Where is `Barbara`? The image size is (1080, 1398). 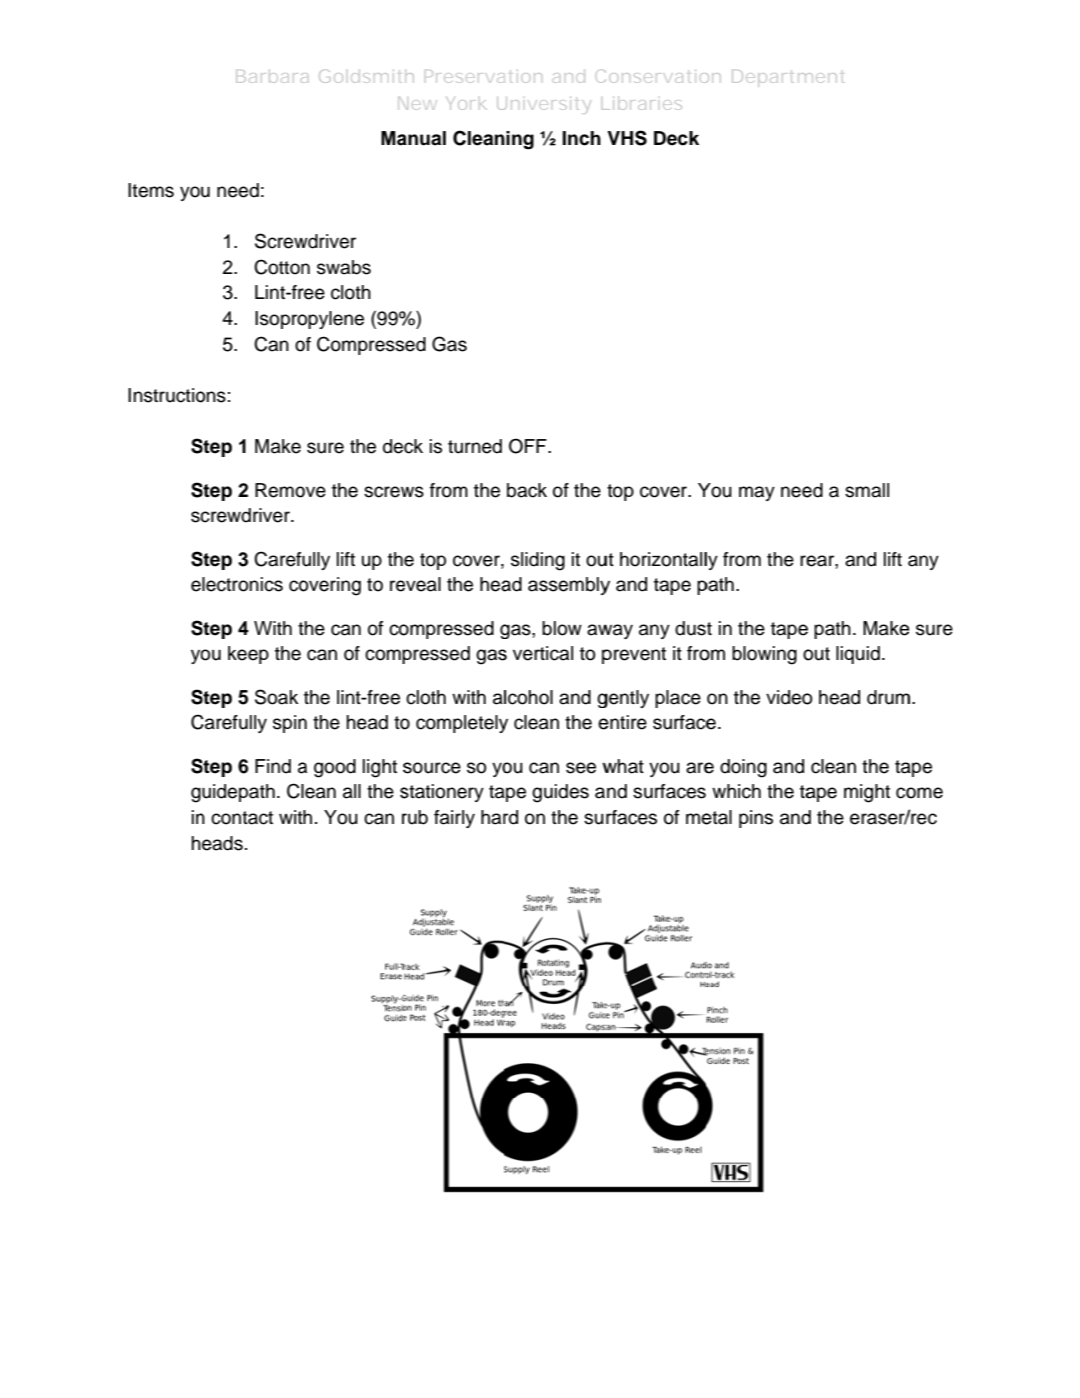
Barbara is located at coordinates (272, 76).
